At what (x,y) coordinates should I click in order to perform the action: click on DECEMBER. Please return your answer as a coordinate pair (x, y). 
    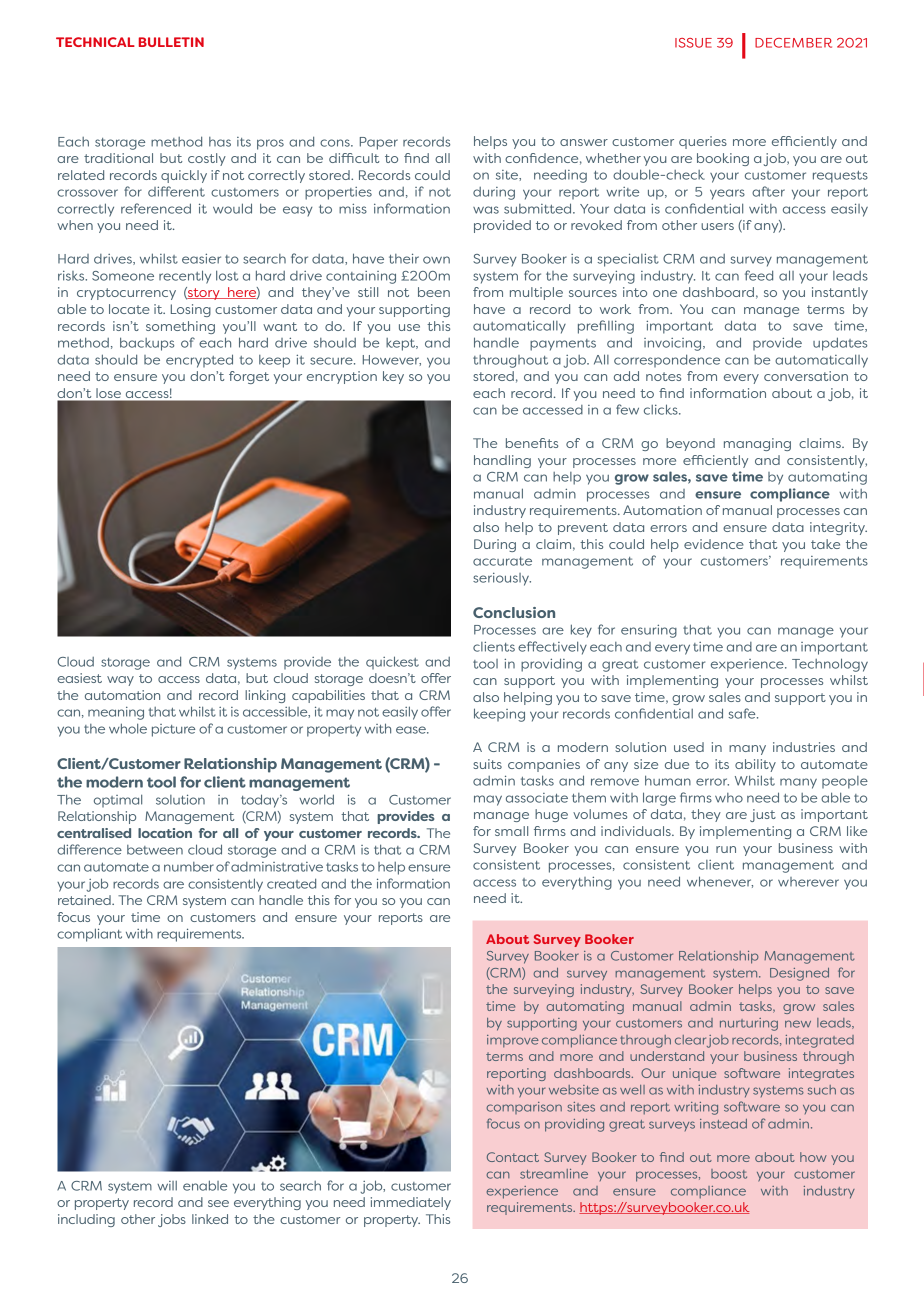
    Looking at the image, I should click on (793, 43).
